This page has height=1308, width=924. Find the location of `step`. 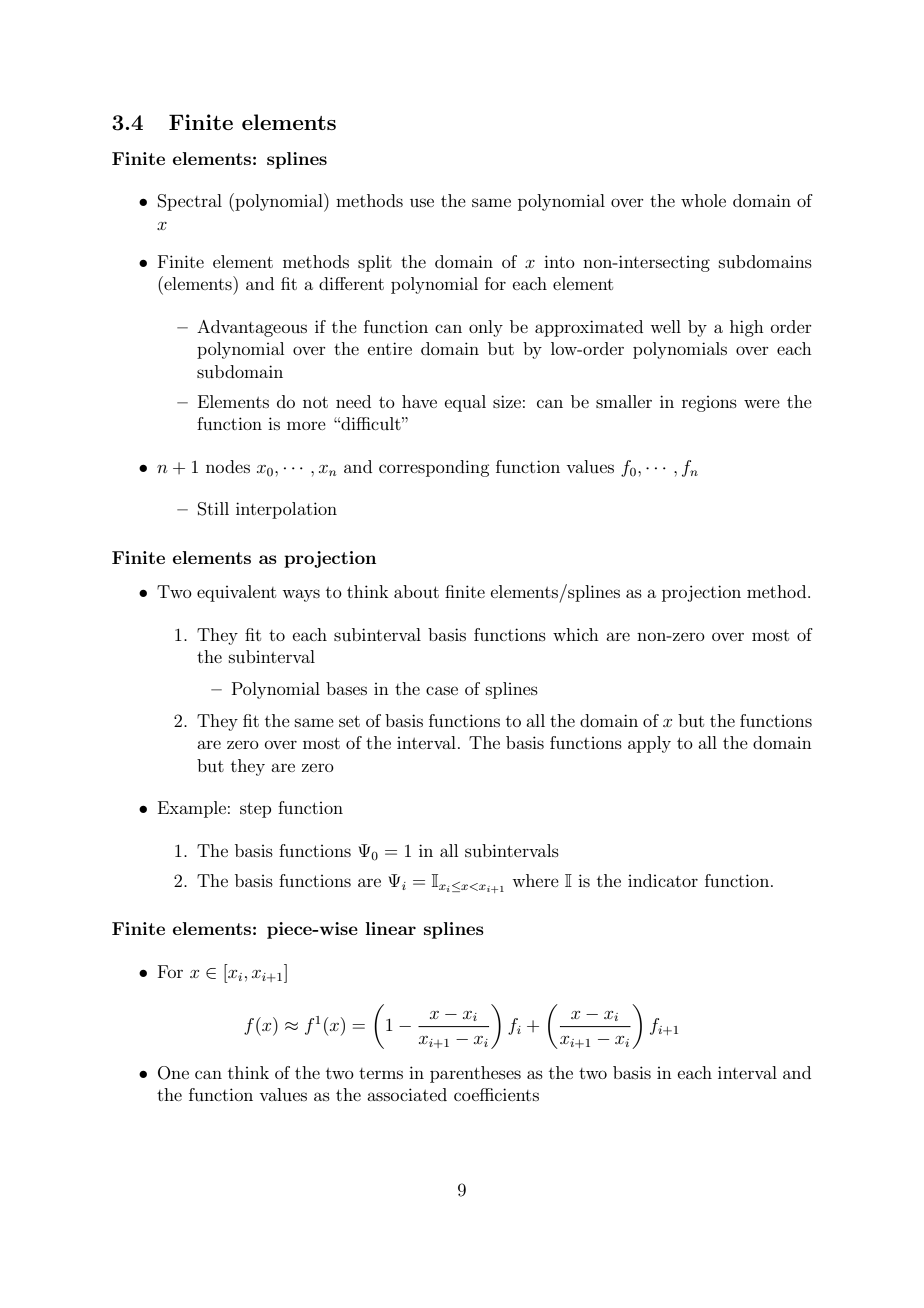

step is located at coordinates (255, 810).
